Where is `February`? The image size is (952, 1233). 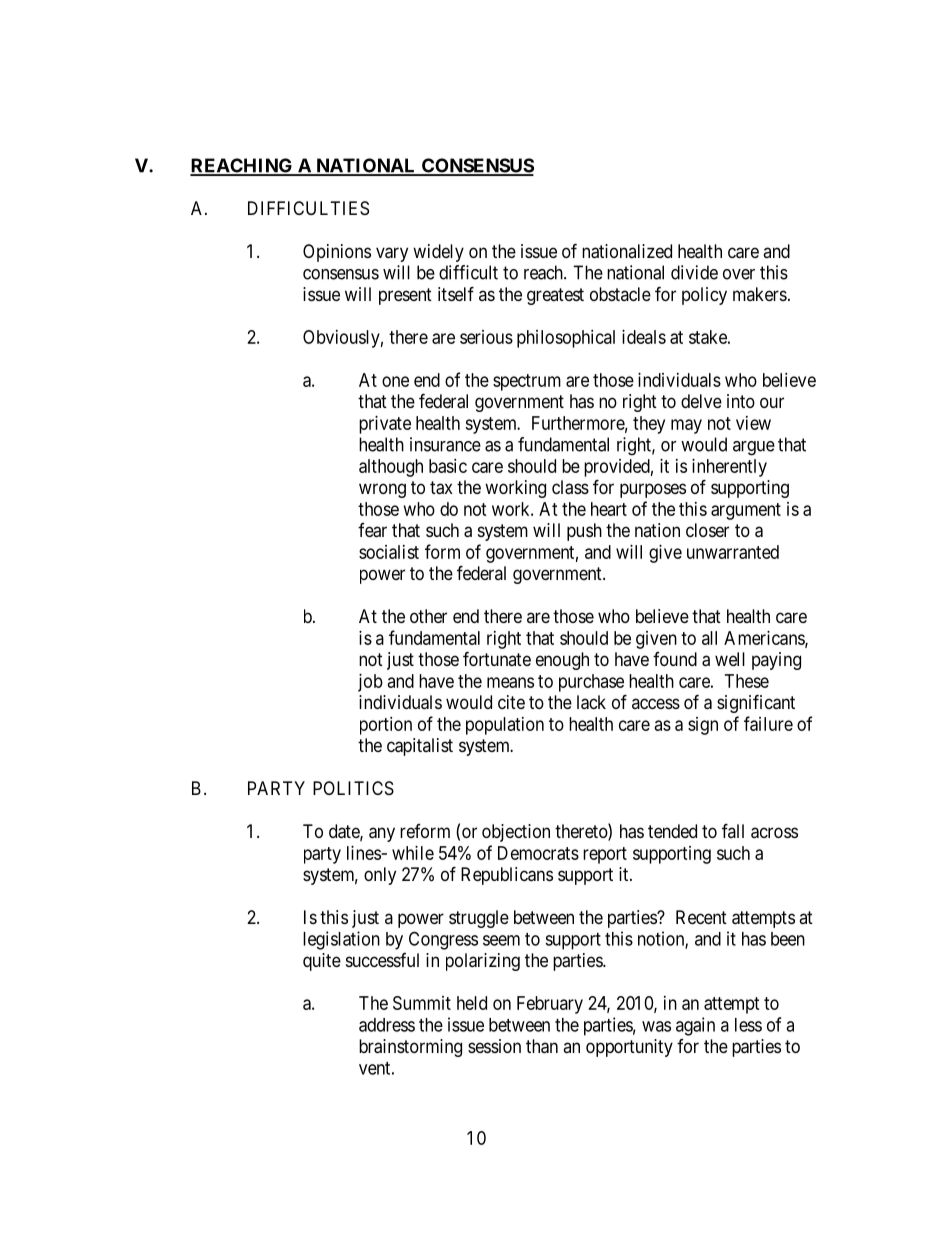
February is located at coordinates (550, 1005).
